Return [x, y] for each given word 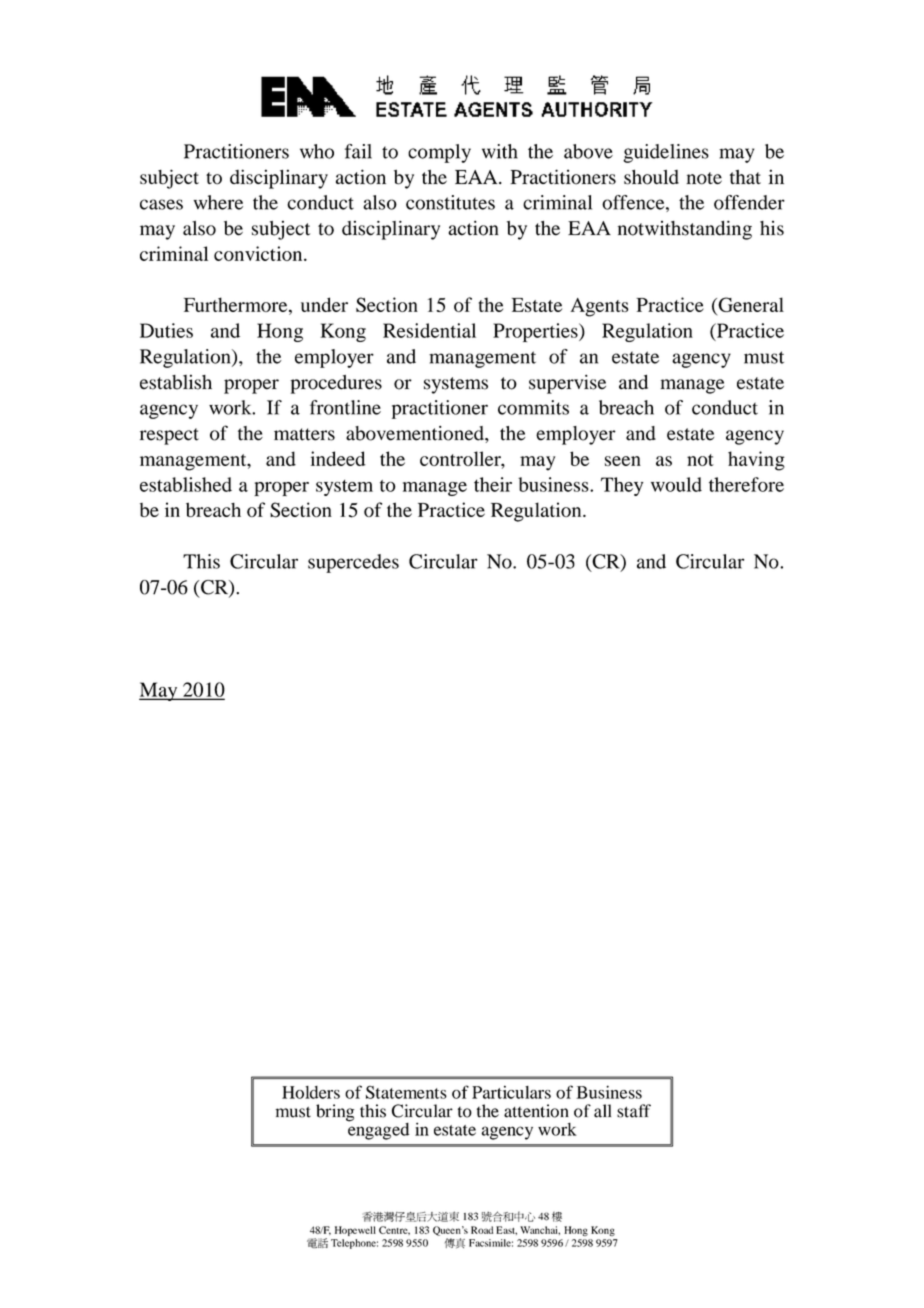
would [676, 484]
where [218, 202]
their [493, 484]
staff [634, 1111]
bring [335, 1113]
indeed [338, 458]
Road [482, 1230]
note [704, 178]
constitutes [450, 202]
